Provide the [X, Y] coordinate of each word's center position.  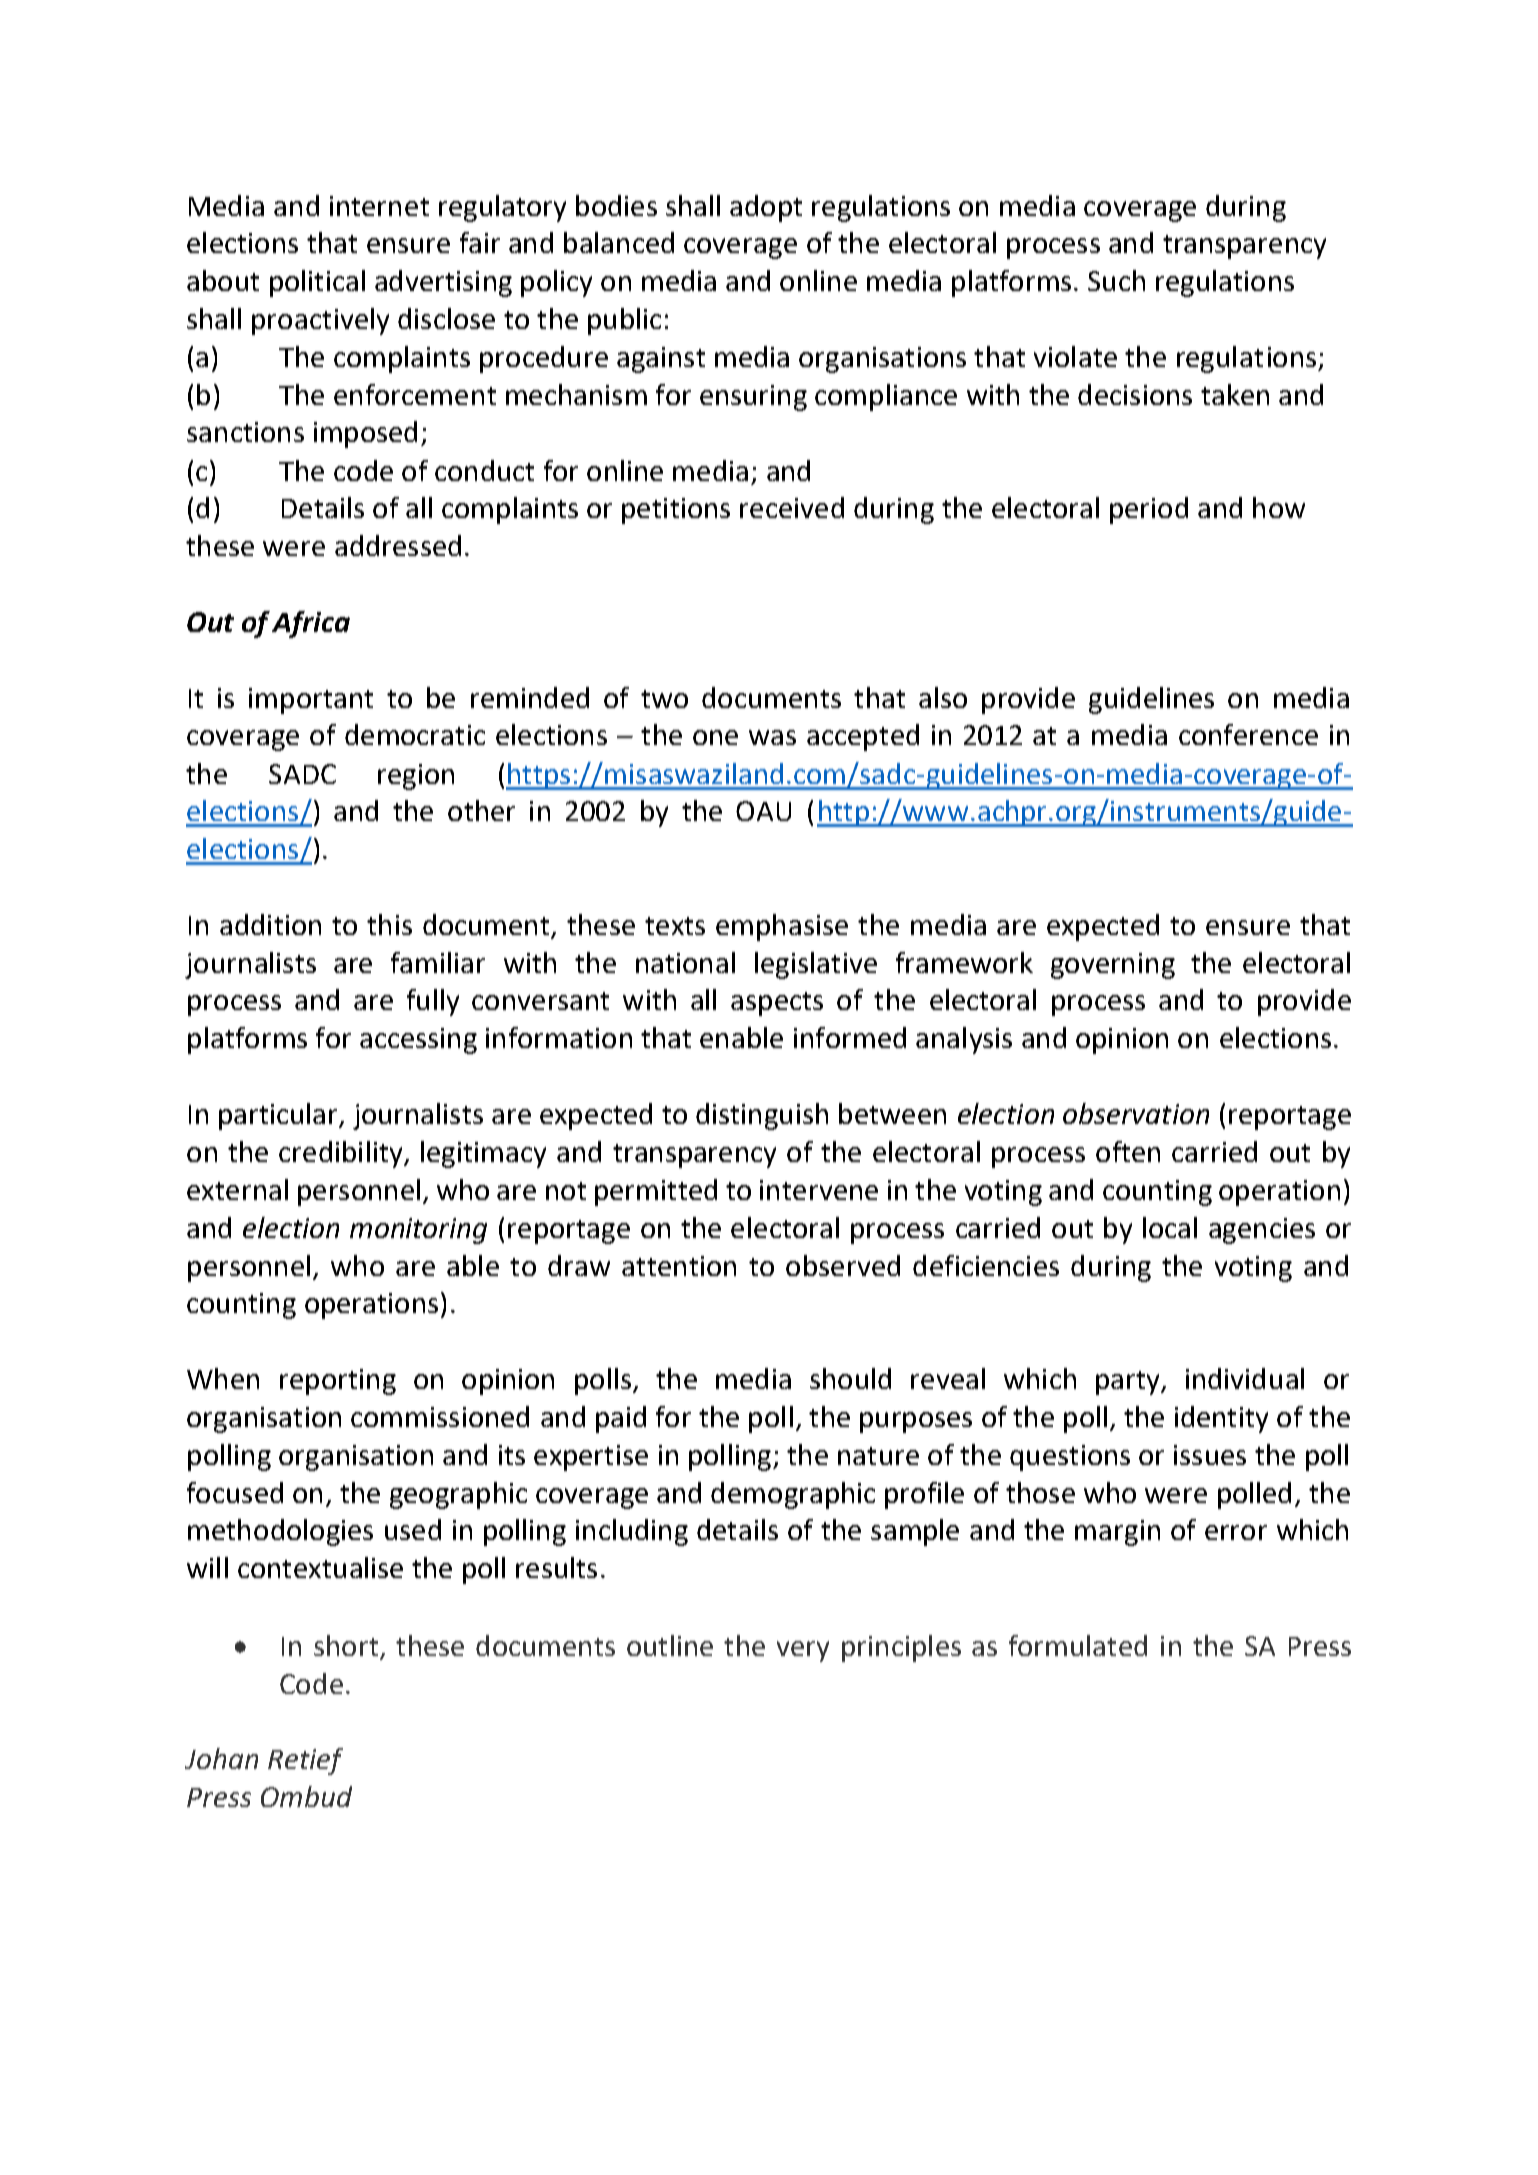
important [311, 701]
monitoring [418, 1231]
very [803, 1651]
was [772, 737]
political [317, 283]
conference [1248, 734]
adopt [766, 208]
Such [1116, 280]
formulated [1078, 1645]
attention [679, 1266]
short [346, 1645]
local [1170, 1227]
